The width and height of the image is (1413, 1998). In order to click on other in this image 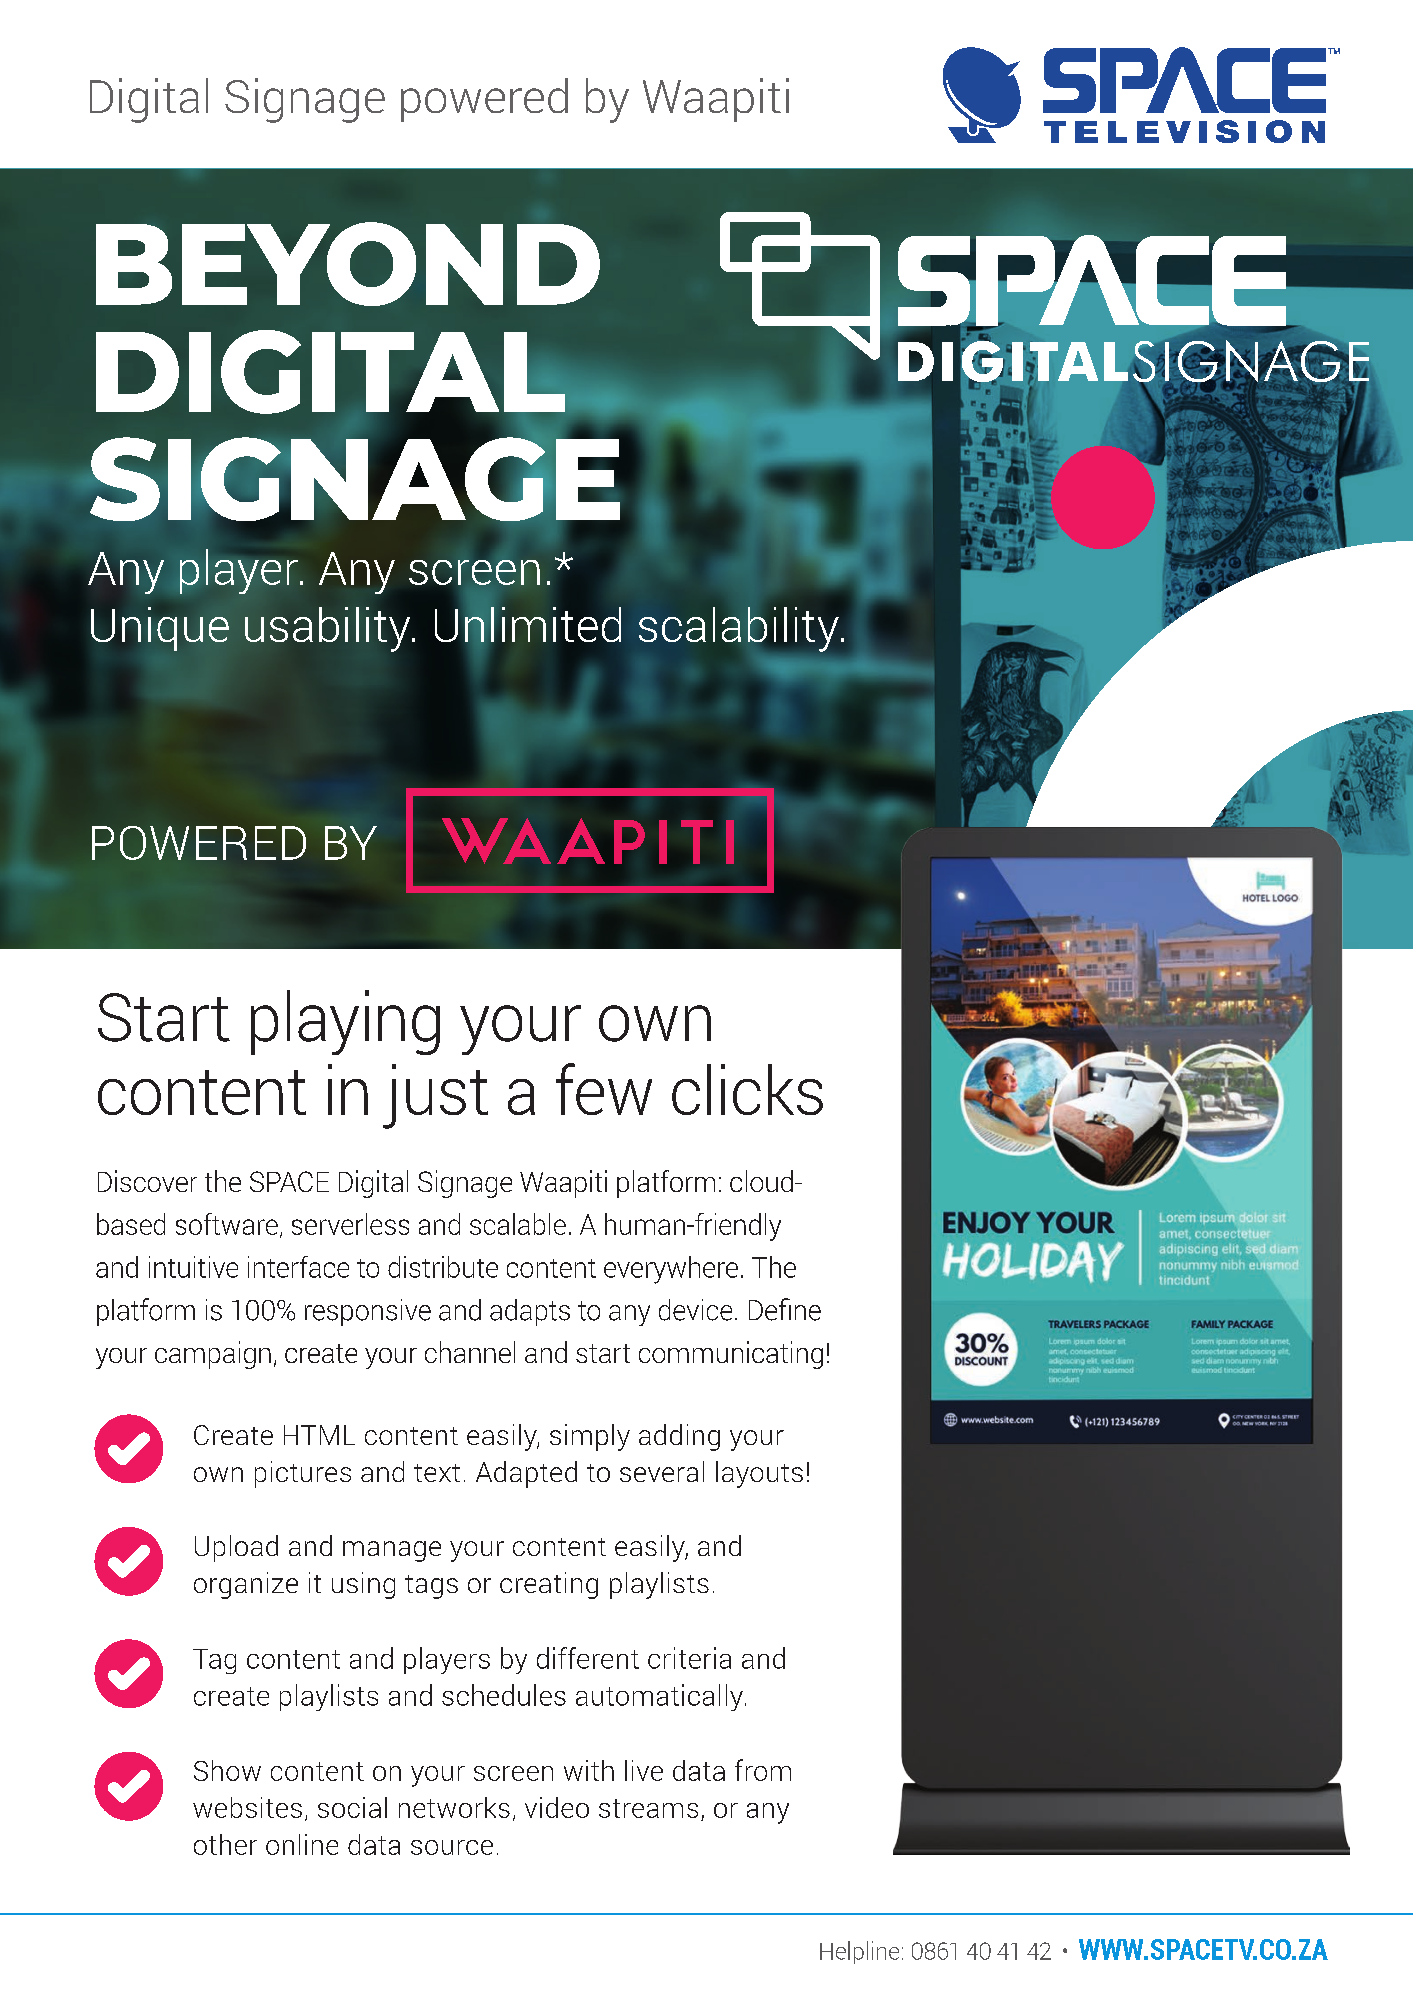, I will do `click(225, 1844)`.
